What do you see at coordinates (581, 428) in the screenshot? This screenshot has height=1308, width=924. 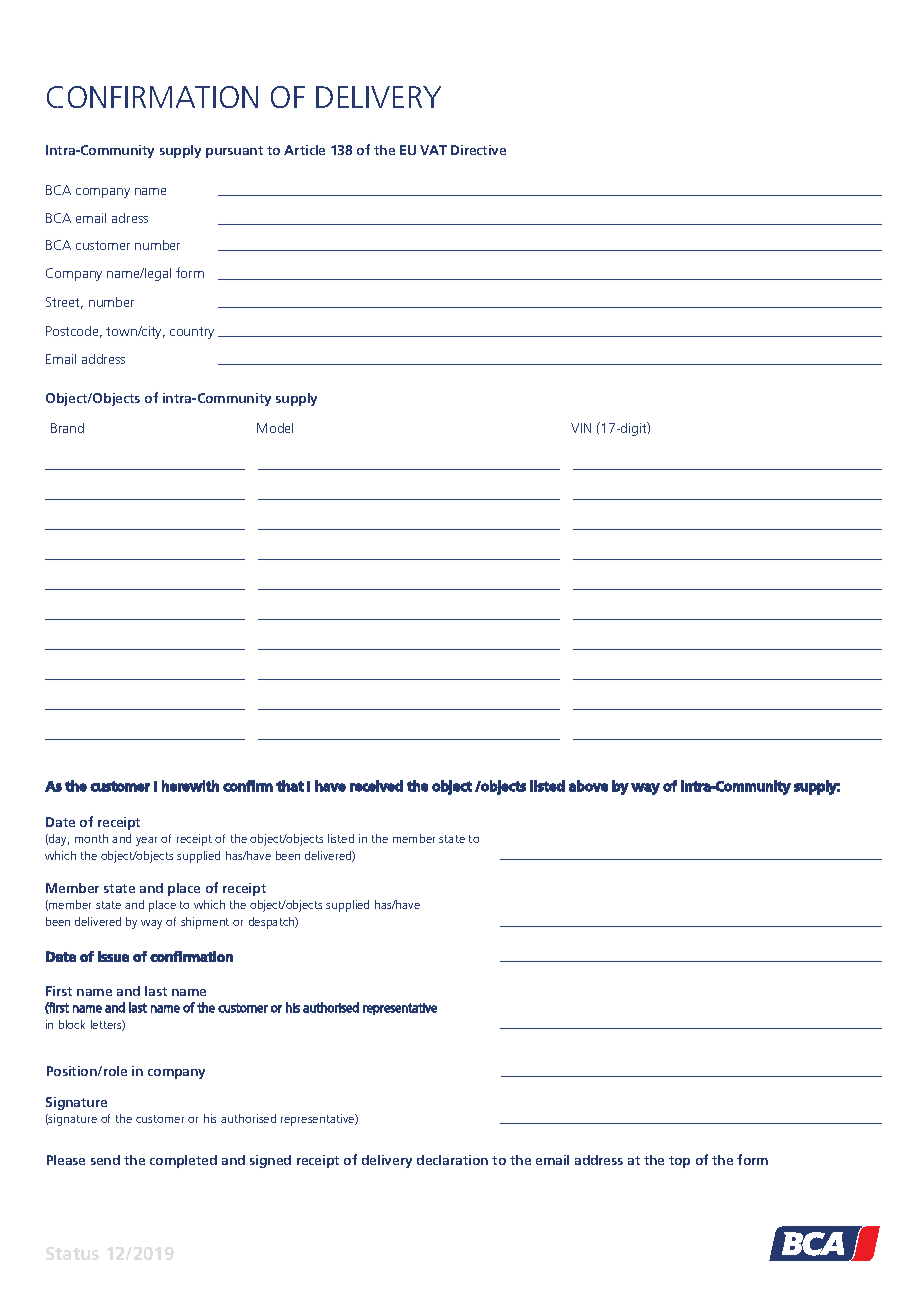 I see `VIN` at bounding box center [581, 428].
